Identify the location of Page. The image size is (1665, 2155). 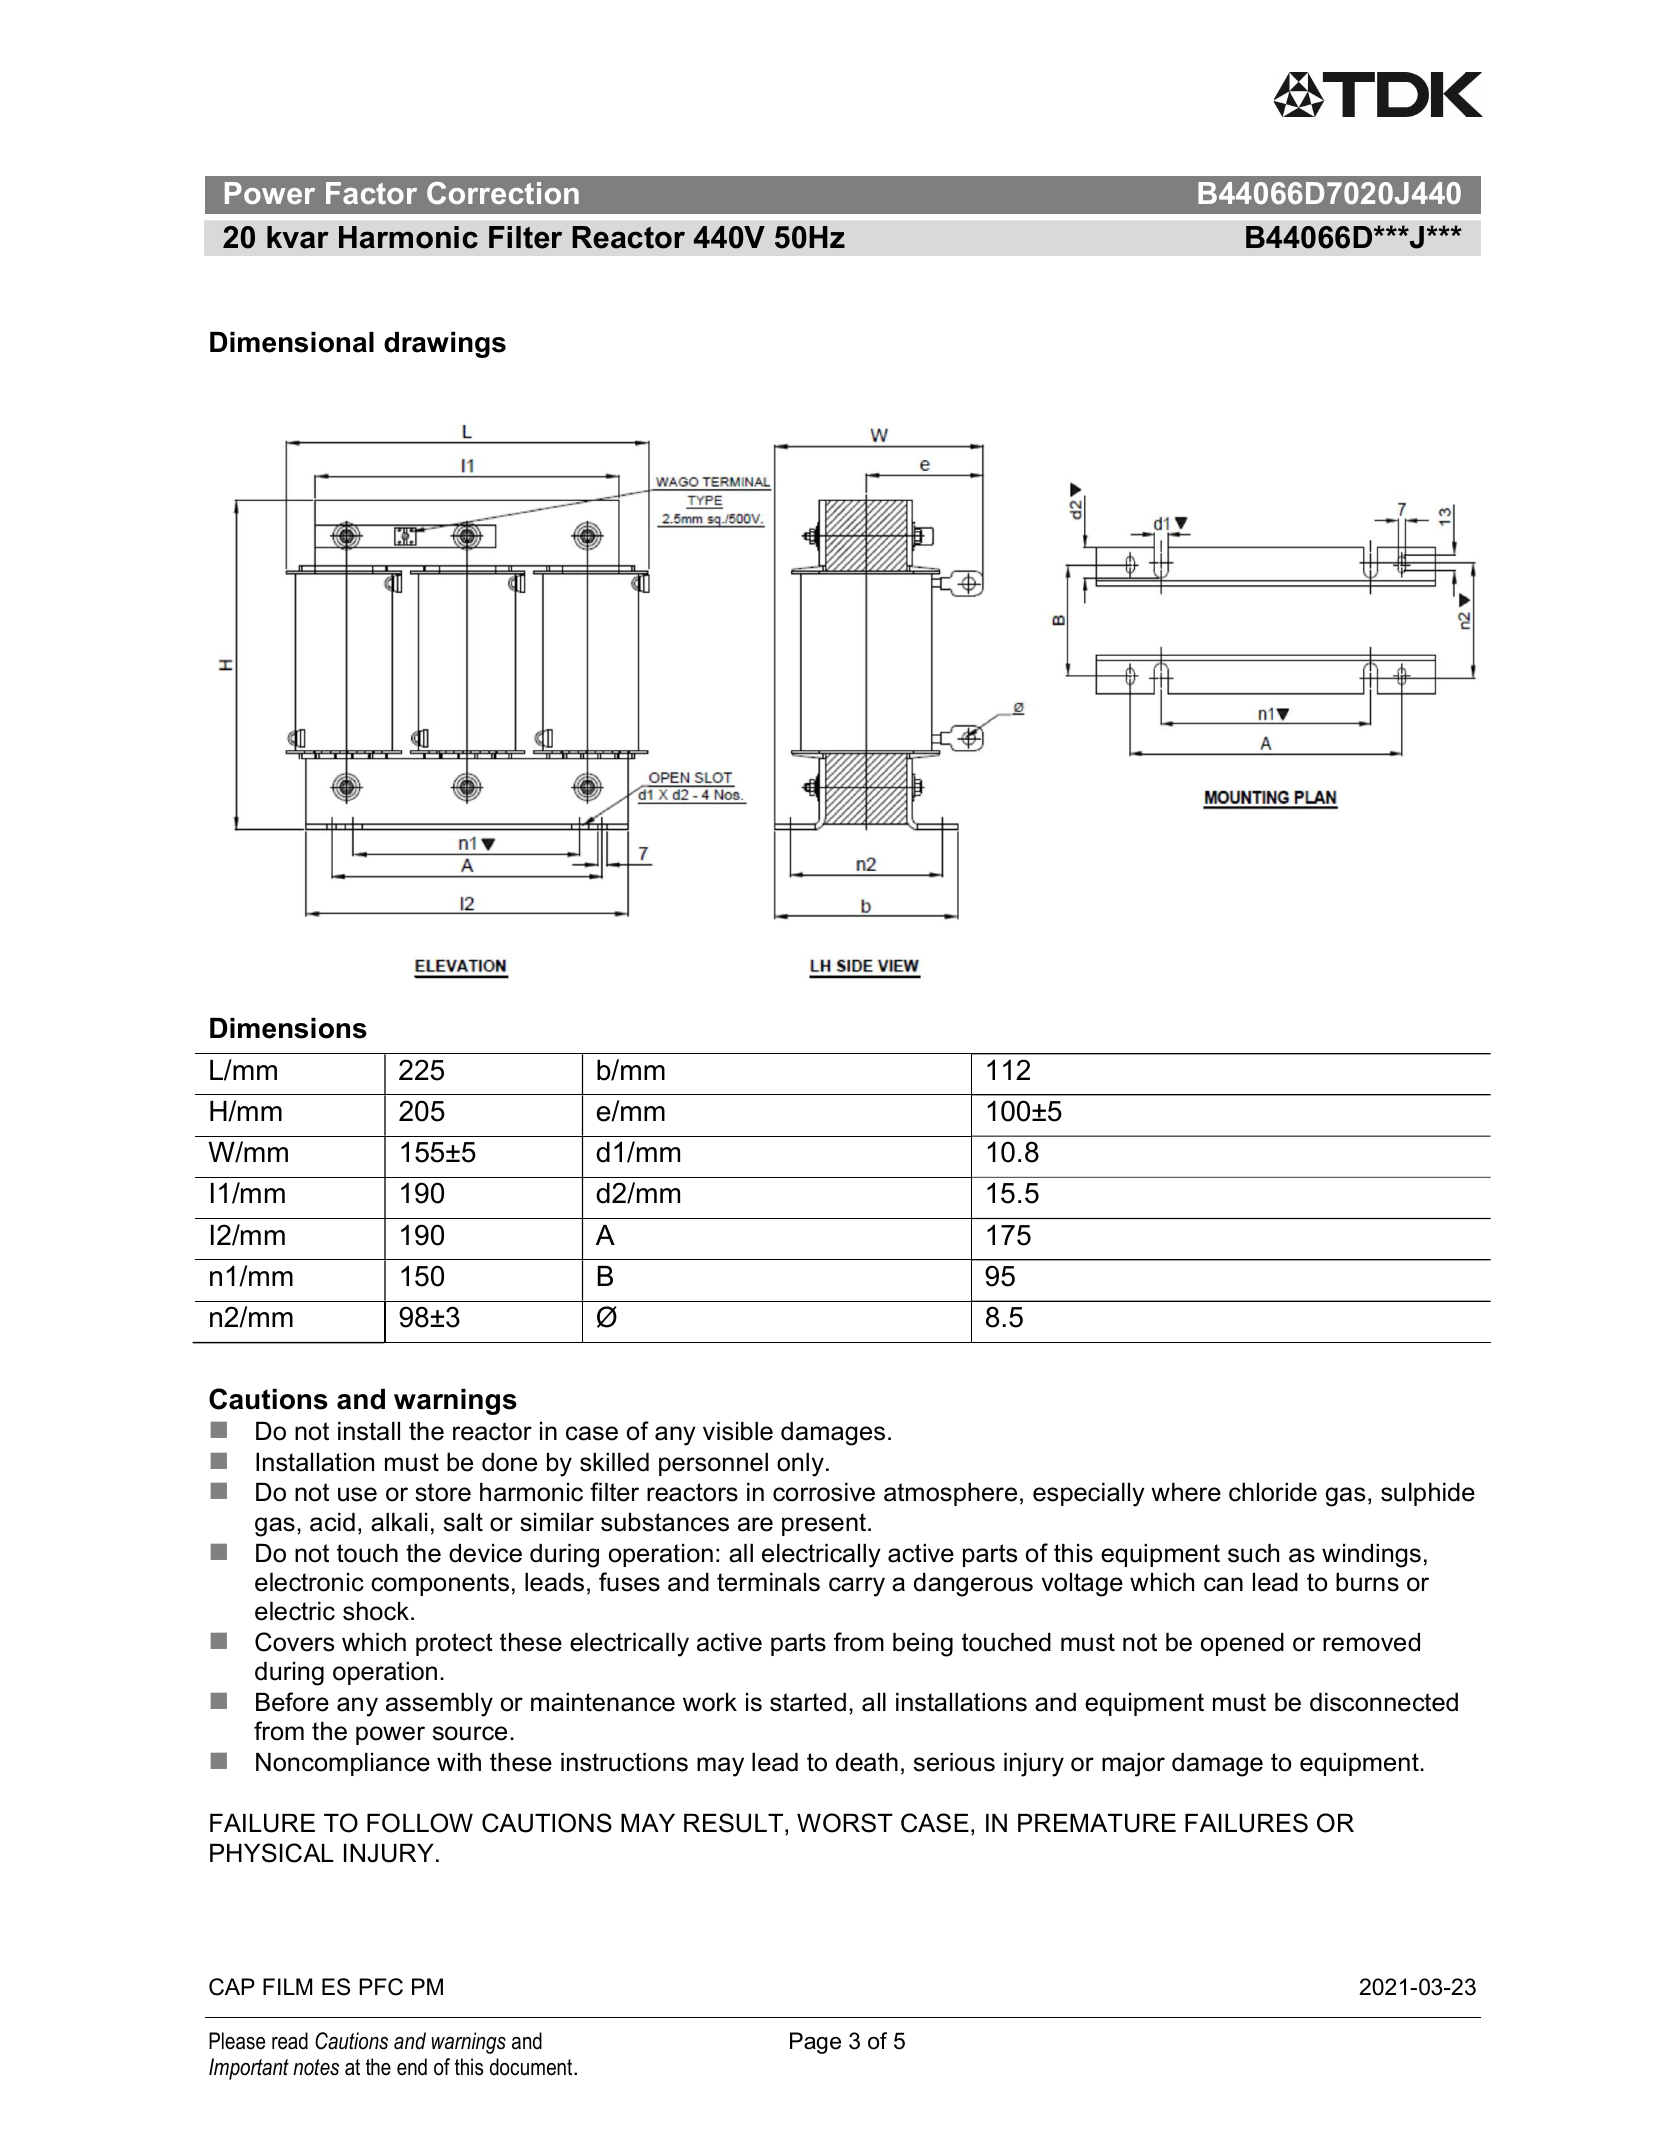
(815, 2043).
